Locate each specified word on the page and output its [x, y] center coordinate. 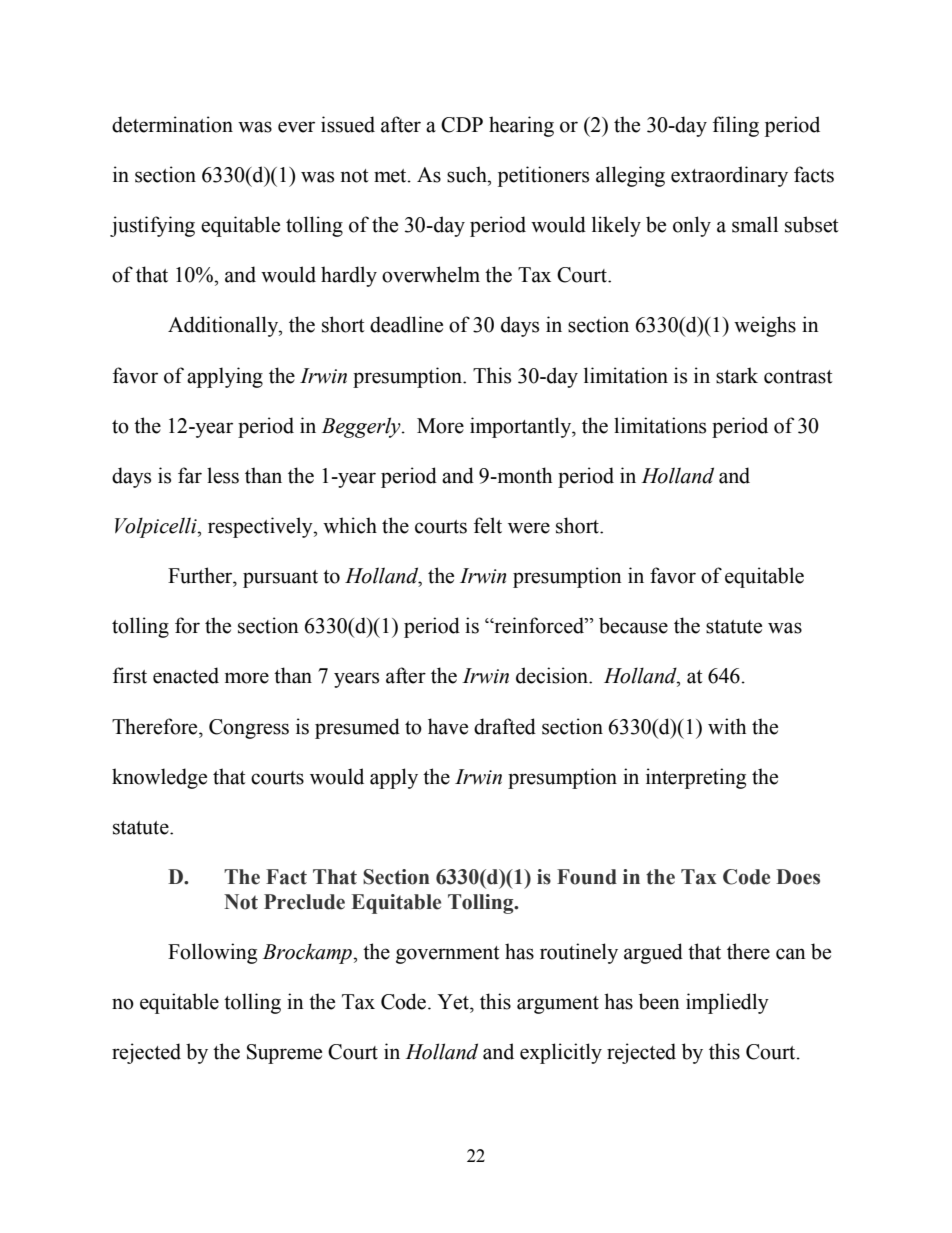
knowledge [159, 778]
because [633, 625]
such [468, 174]
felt [488, 525]
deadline [406, 324]
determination [172, 124]
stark [737, 375]
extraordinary [729, 176]
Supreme [284, 1054]
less [223, 475]
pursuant [280, 579]
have [448, 726]
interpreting [696, 778]
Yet [454, 1002]
